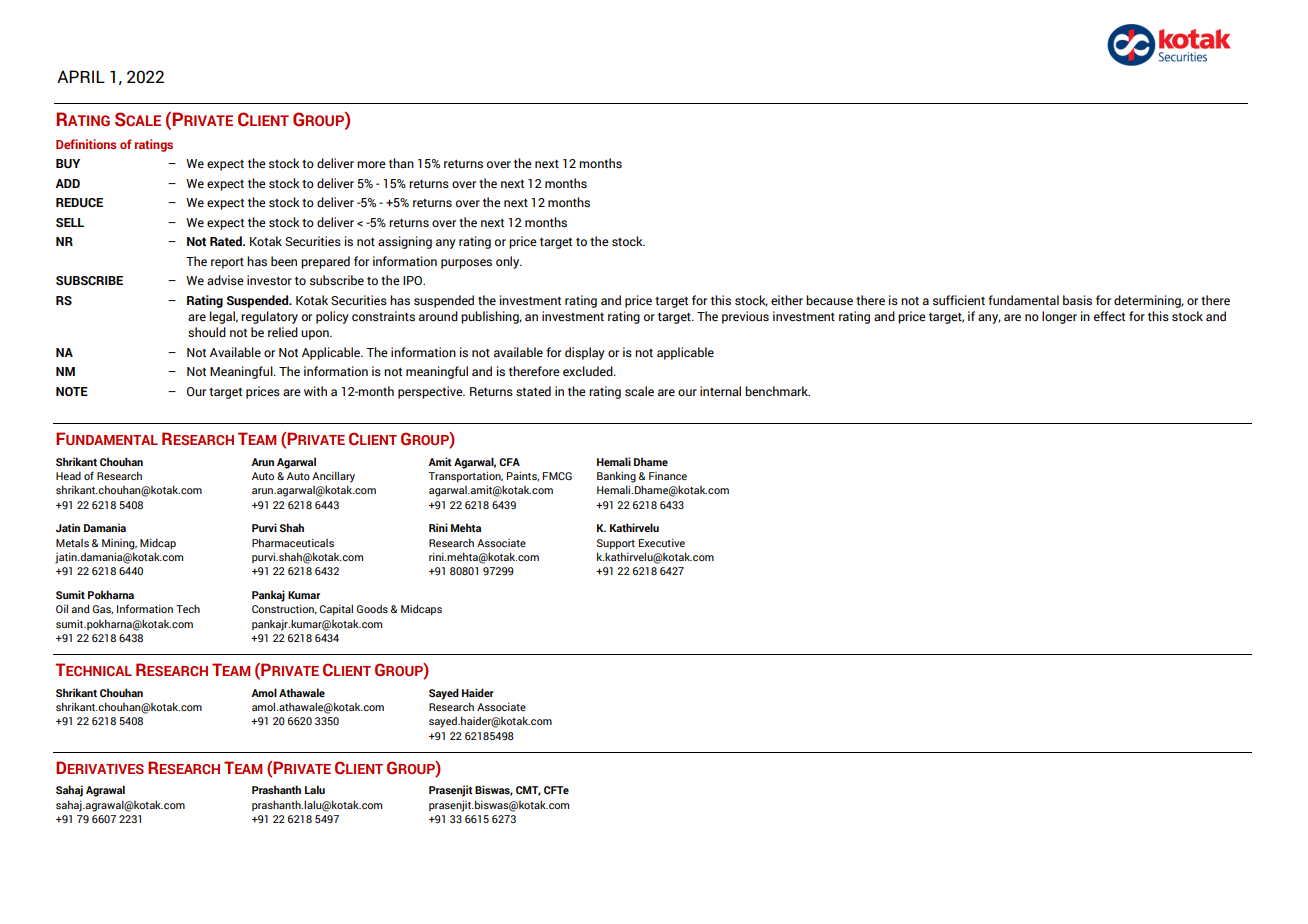 The height and width of the page is (924, 1308). Describe the element at coordinates (528, 791) in the page. I see `CMT` at that location.
